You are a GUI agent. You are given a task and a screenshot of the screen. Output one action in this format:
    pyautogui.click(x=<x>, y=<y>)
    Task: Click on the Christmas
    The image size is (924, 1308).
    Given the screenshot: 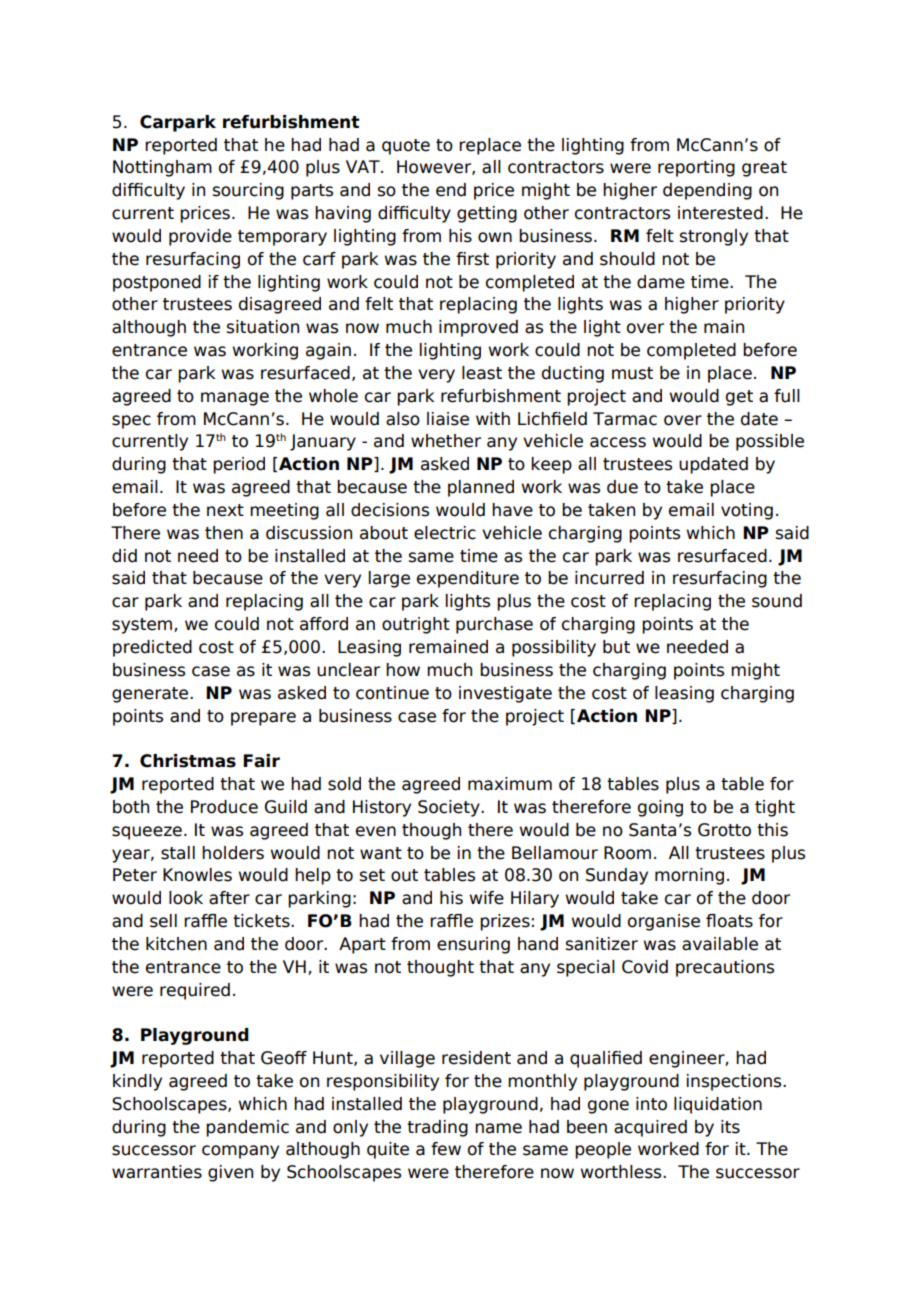 What is the action you would take?
    pyautogui.click(x=188, y=761)
